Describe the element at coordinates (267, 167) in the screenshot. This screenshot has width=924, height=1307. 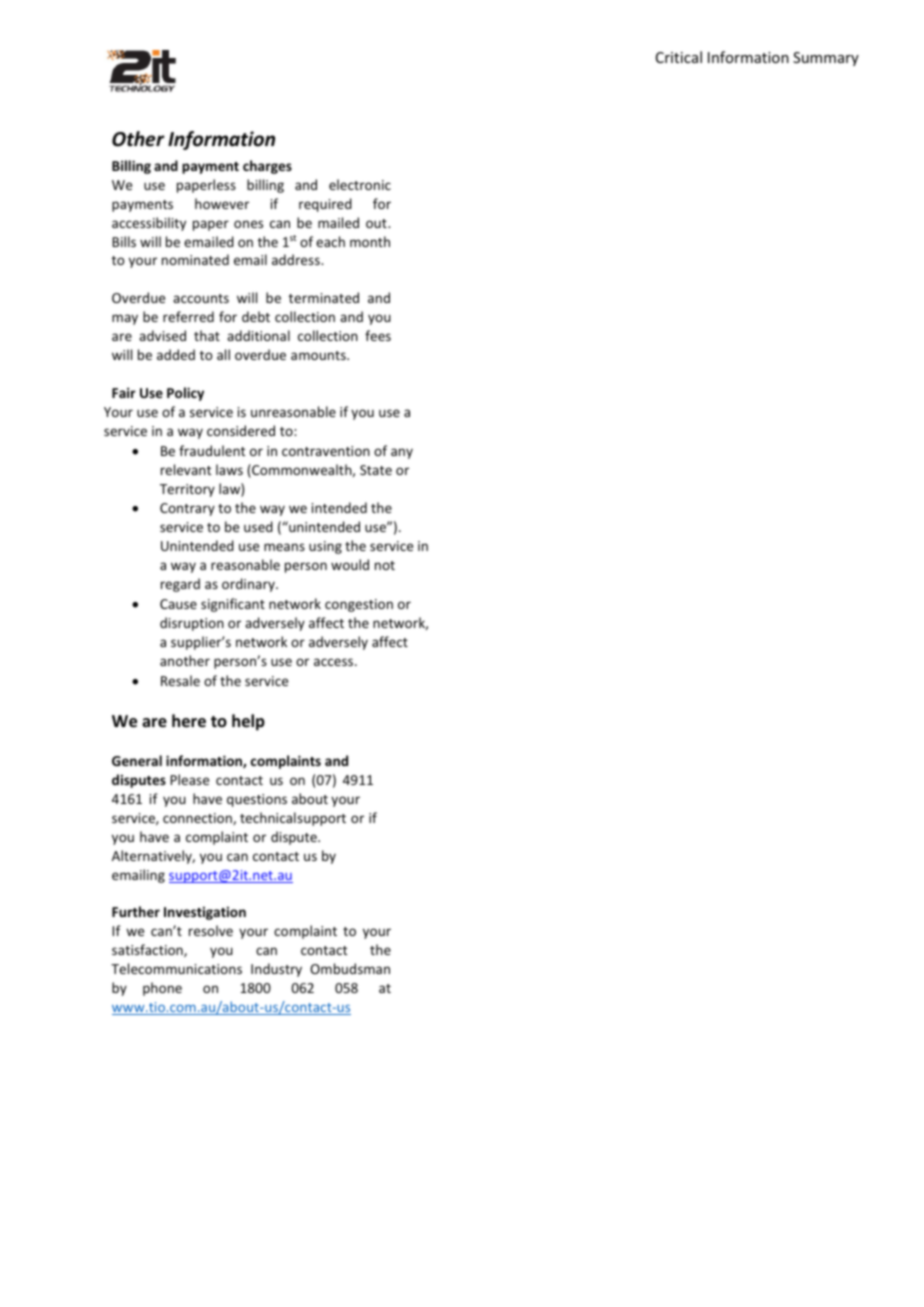
I see `charges` at that location.
